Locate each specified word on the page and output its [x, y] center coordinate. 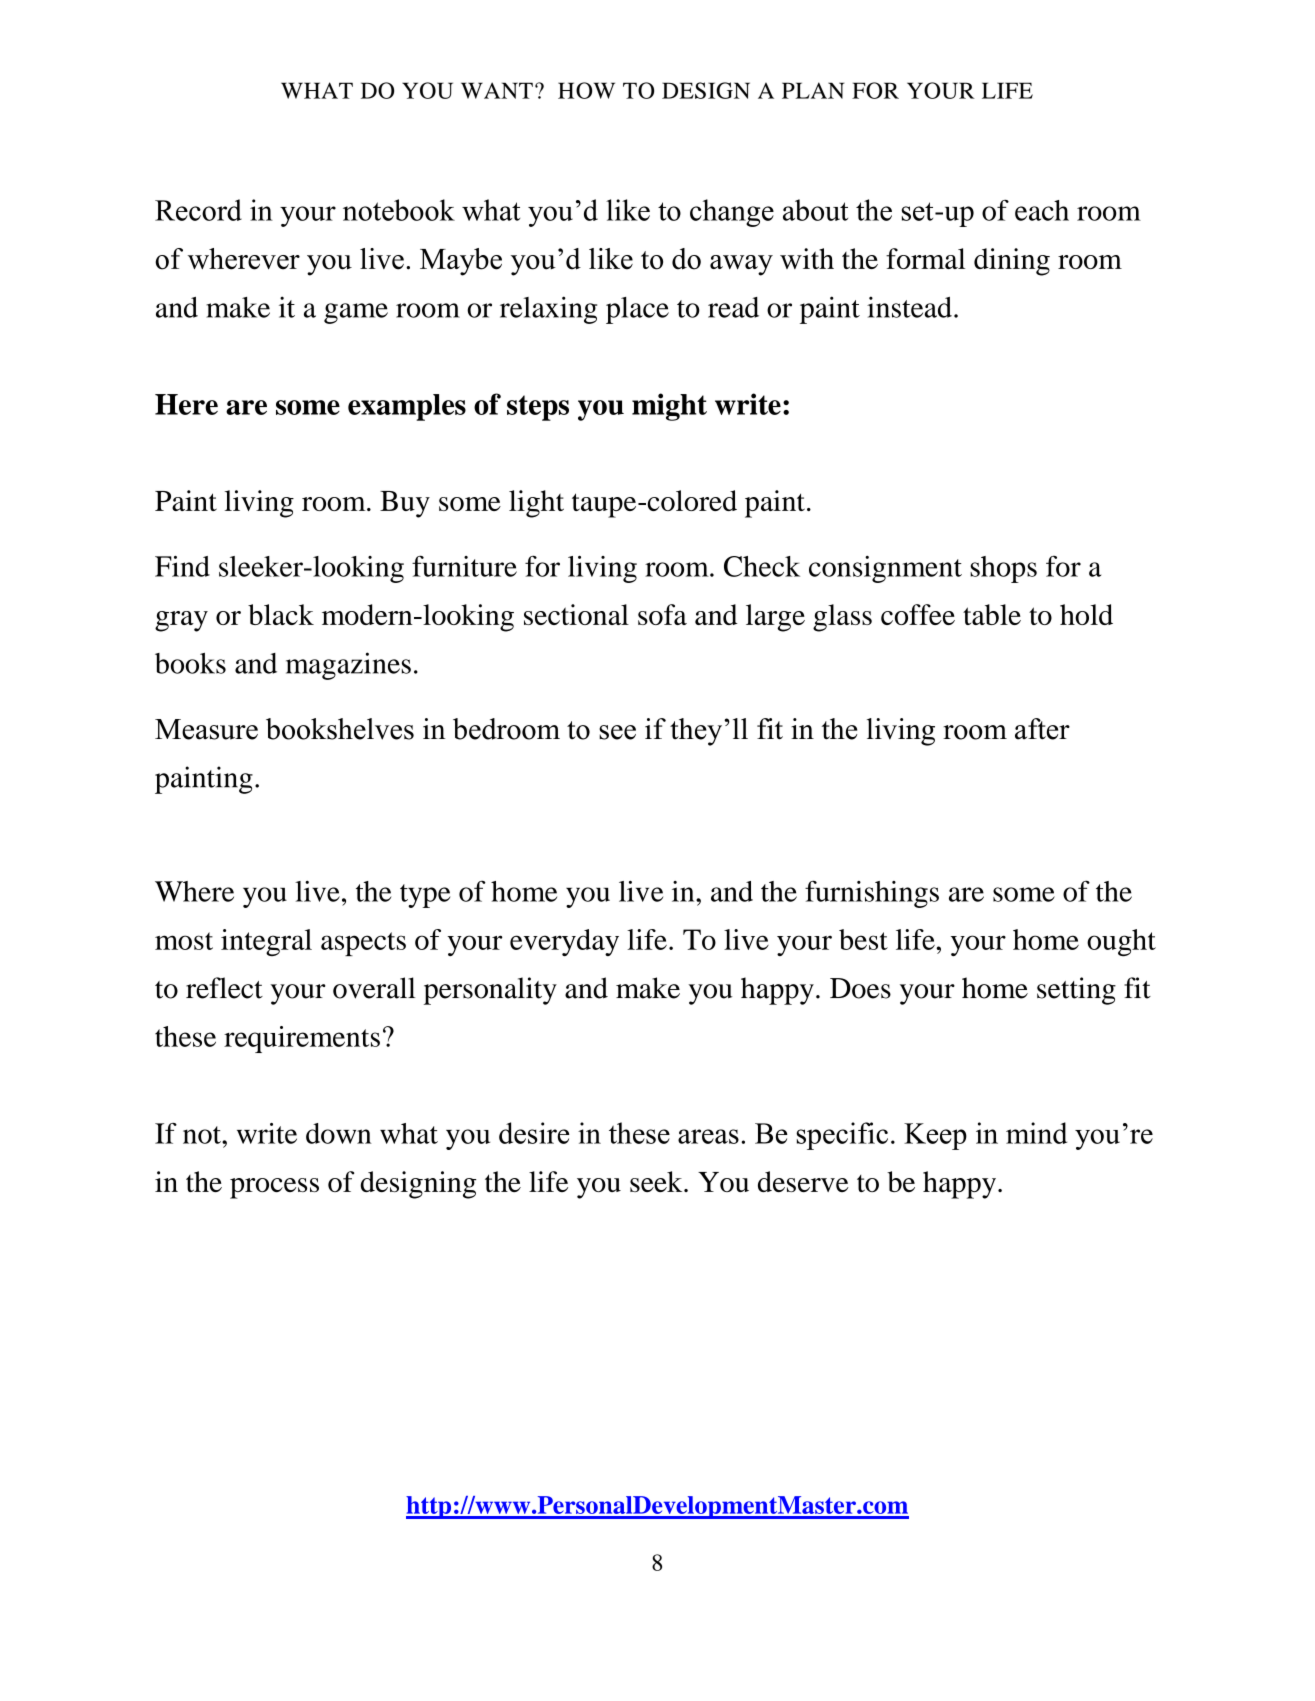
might [669, 407]
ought [1121, 942]
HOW [586, 90]
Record [198, 210]
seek [657, 1181]
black [281, 614]
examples [407, 407]
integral [266, 942]
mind [1036, 1133]
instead [909, 307]
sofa [662, 614]
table [992, 614]
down [339, 1133]
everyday [564, 942]
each [1042, 210]
